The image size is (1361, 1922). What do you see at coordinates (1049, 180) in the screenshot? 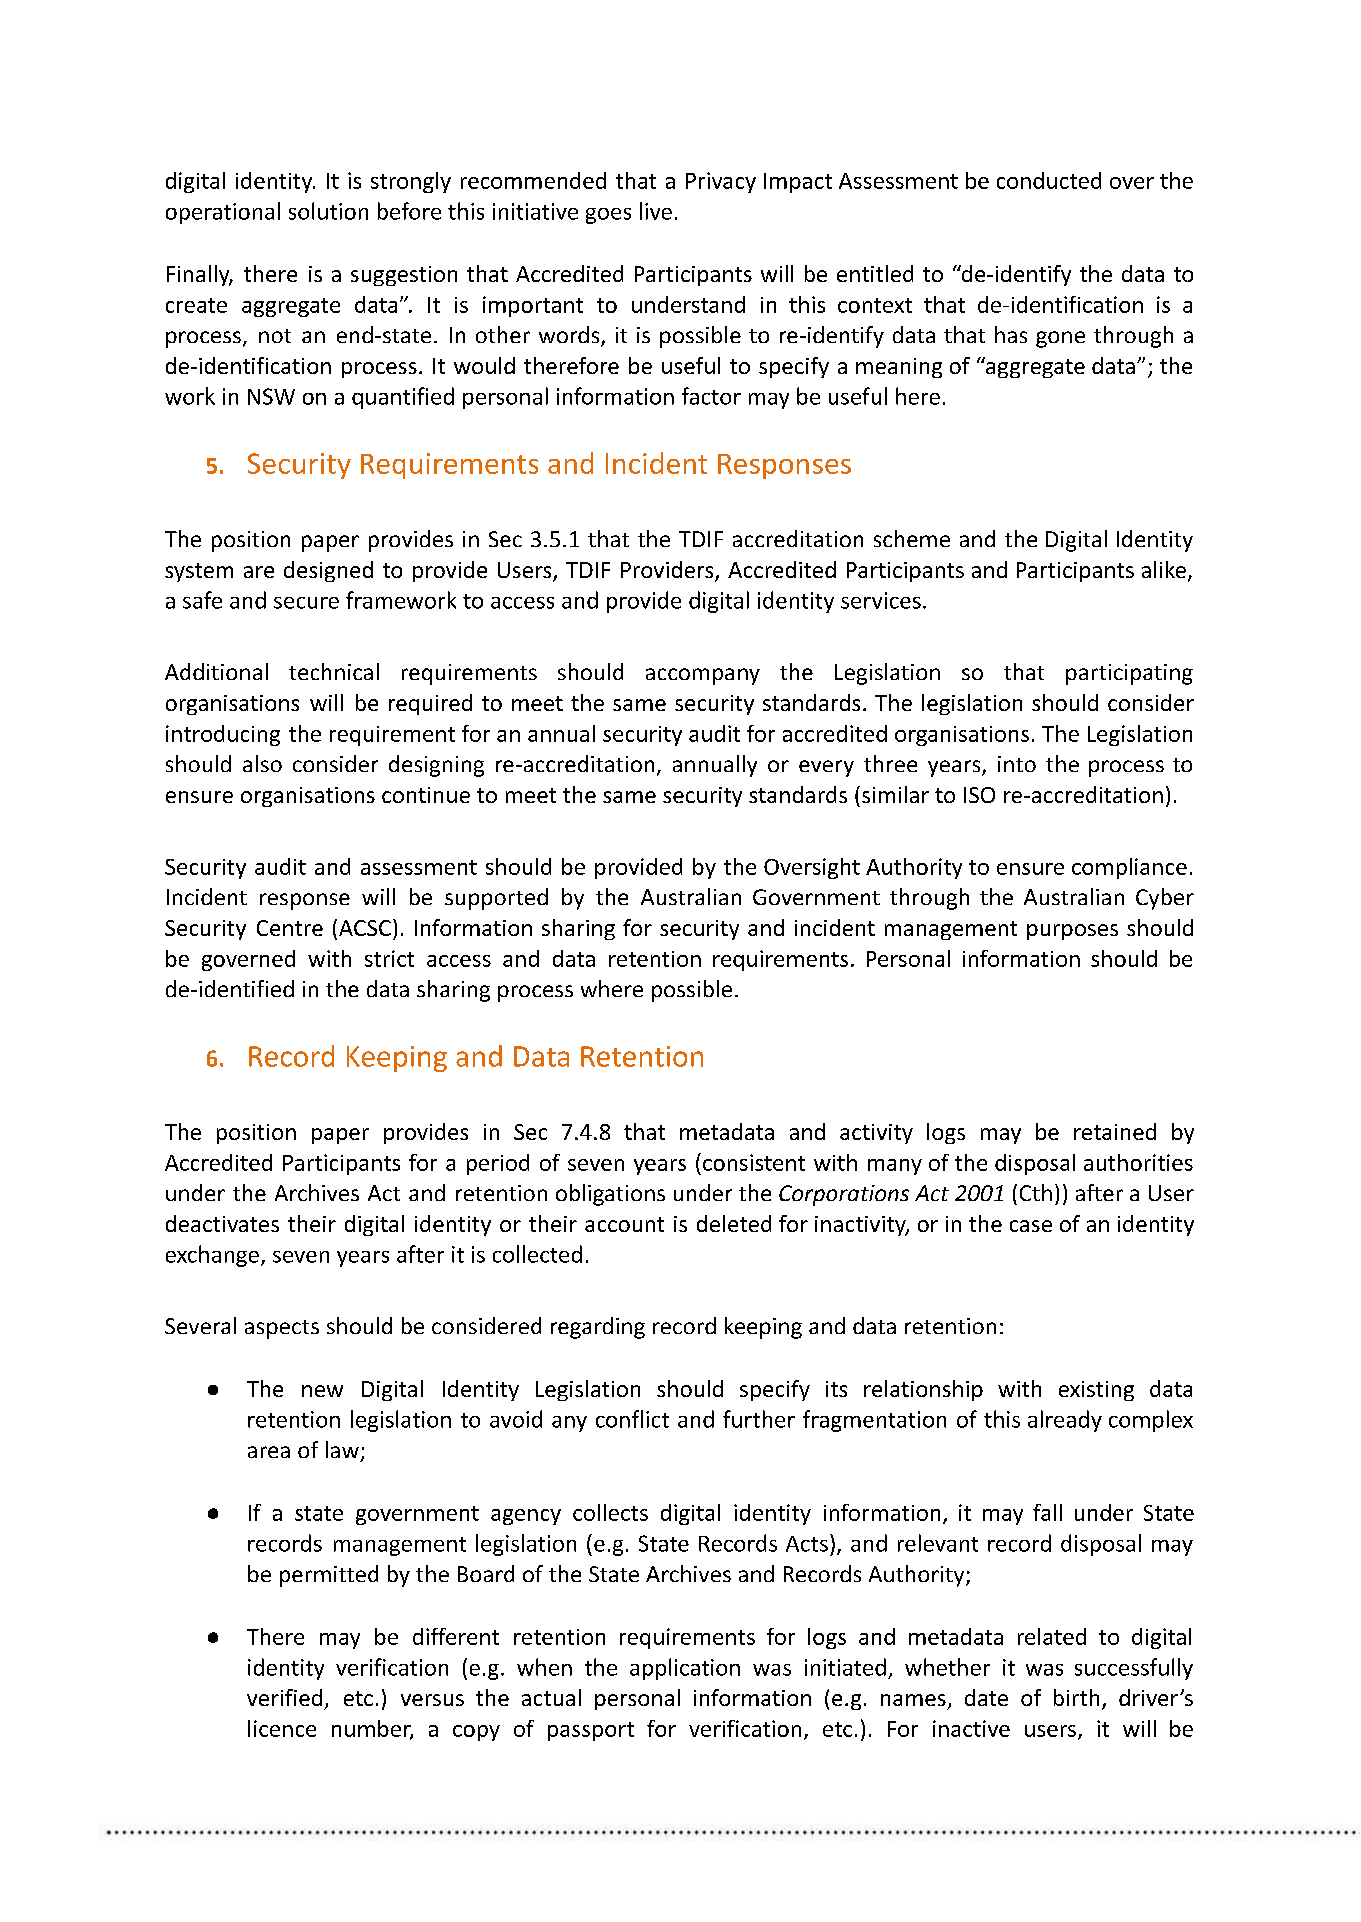
I see `conducted` at bounding box center [1049, 180].
